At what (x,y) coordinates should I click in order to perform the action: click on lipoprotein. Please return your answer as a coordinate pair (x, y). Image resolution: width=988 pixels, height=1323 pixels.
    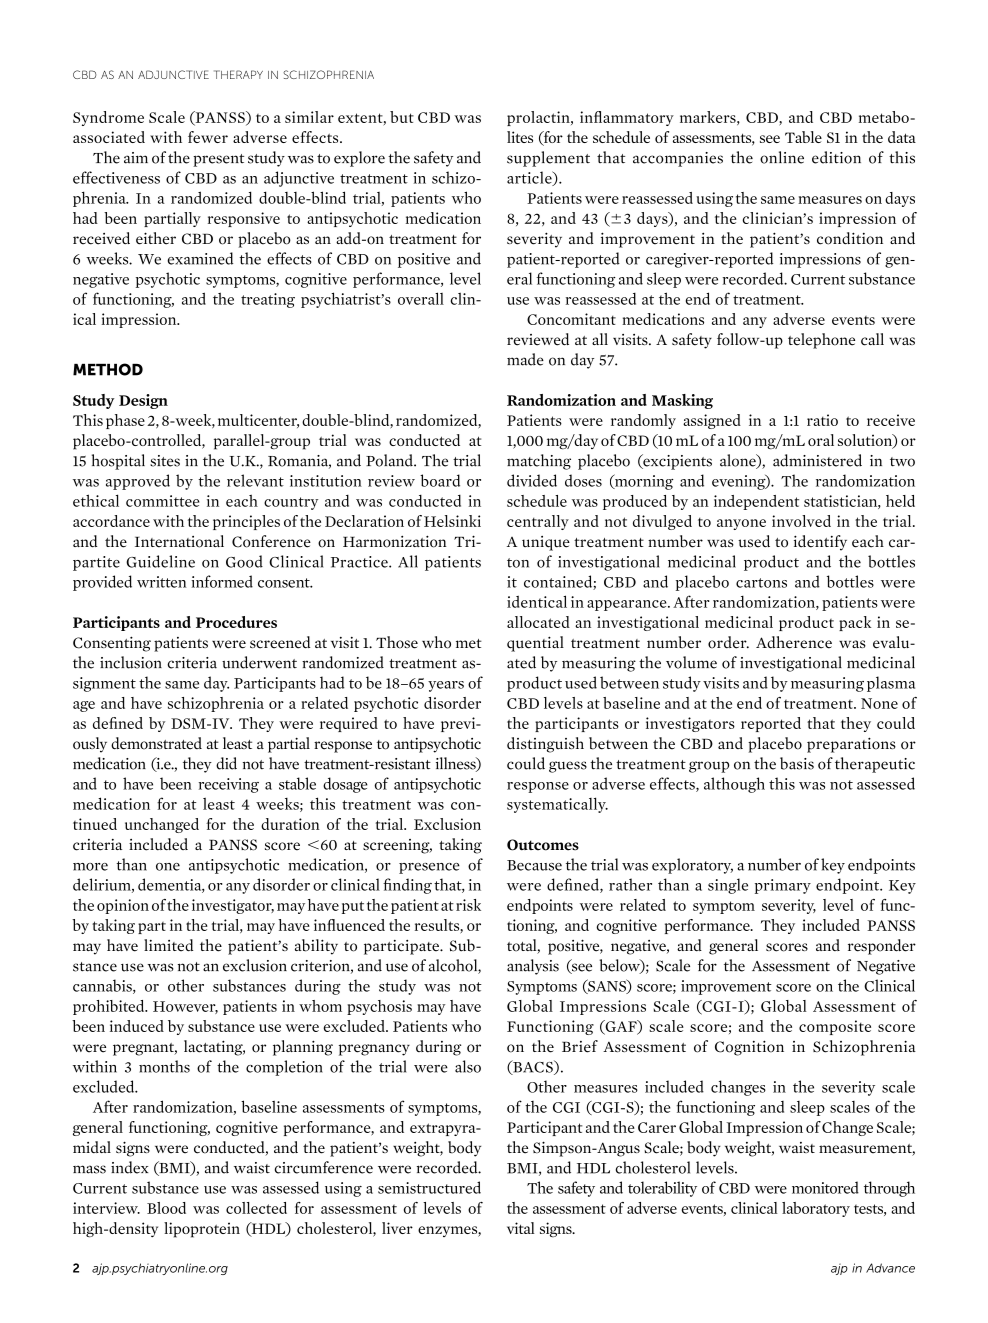
    Looking at the image, I should click on (202, 1230).
